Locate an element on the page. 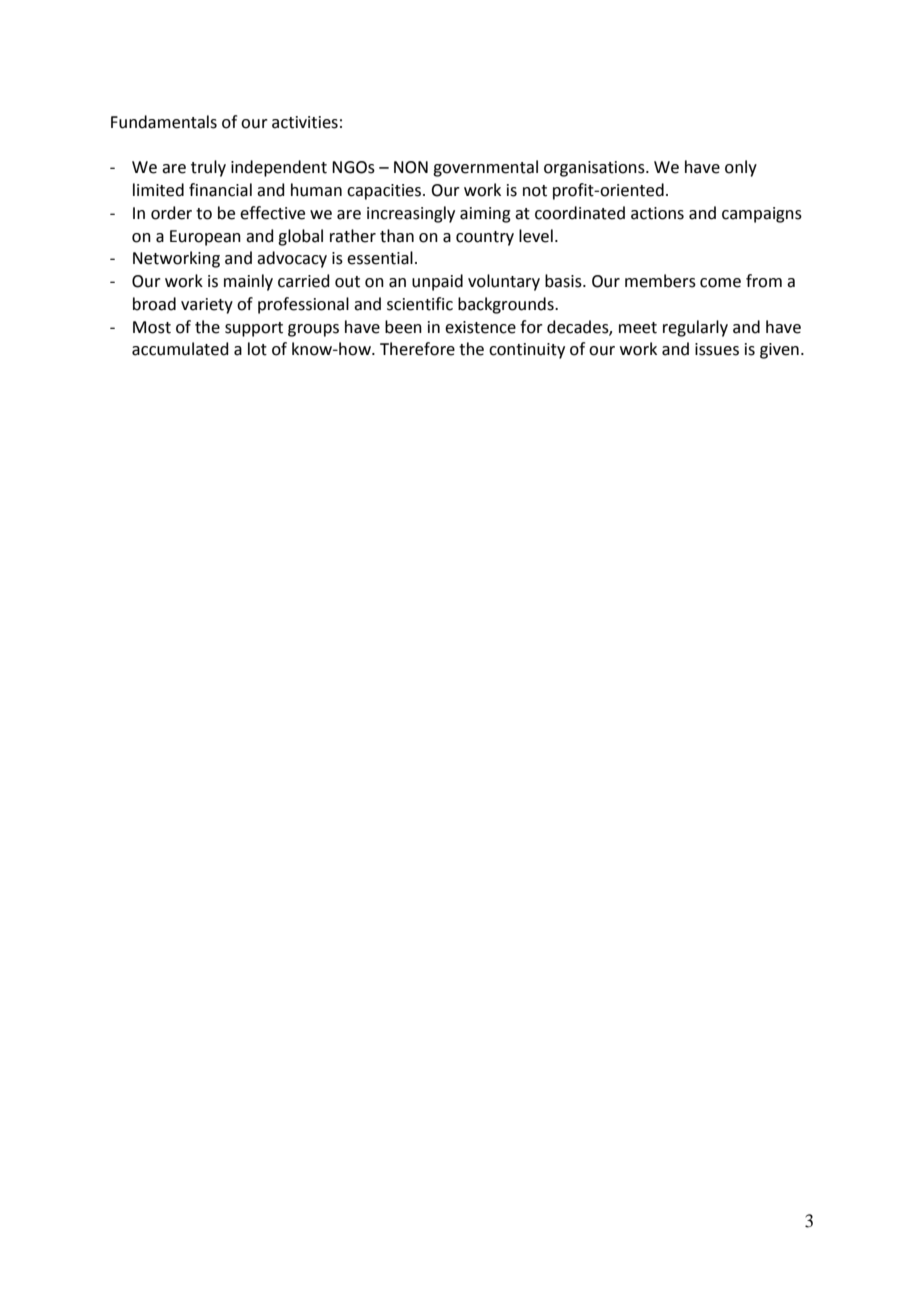 This image has height=1308, width=924. only is located at coordinates (741, 168).
